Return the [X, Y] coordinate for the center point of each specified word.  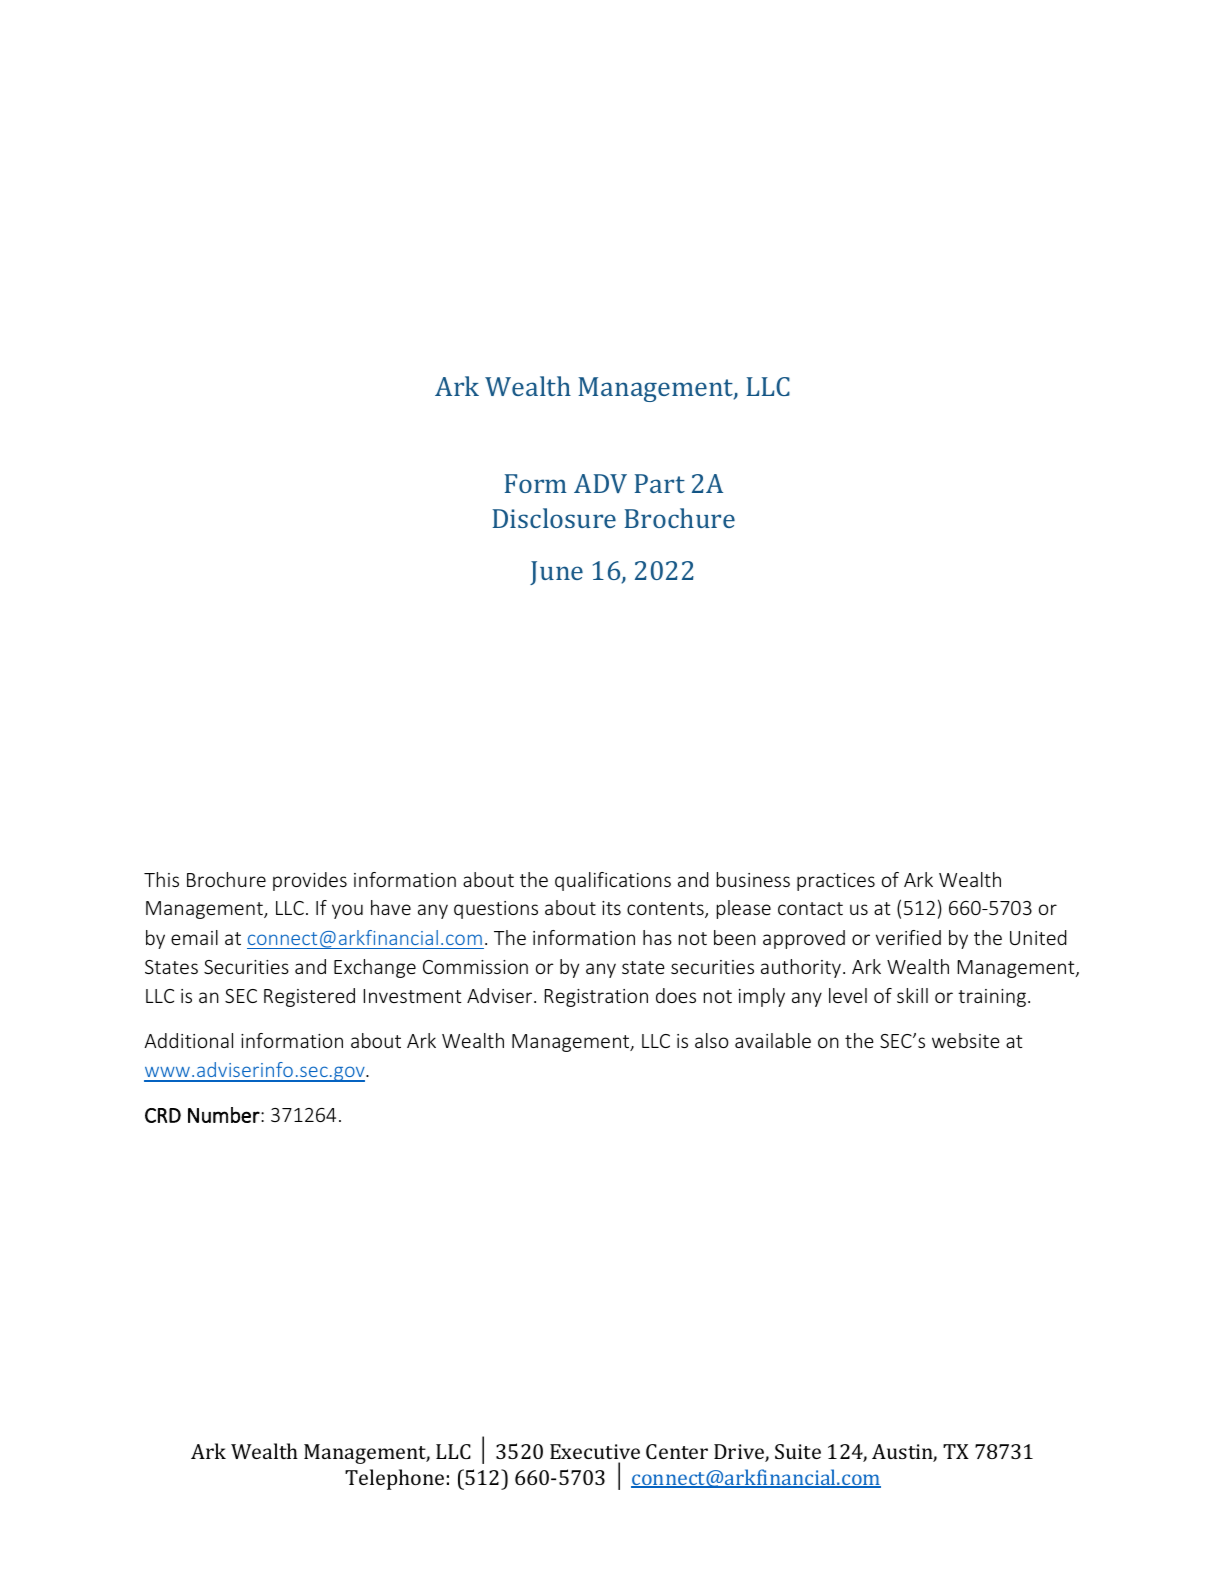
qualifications [613, 881]
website [966, 1040]
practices [836, 882]
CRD [163, 1115]
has [657, 937]
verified [908, 937]
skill [912, 995]
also [712, 1040]
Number [225, 1115]
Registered [309, 997]
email [194, 937]
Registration [596, 998]
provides [310, 881]
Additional [188, 1040]
